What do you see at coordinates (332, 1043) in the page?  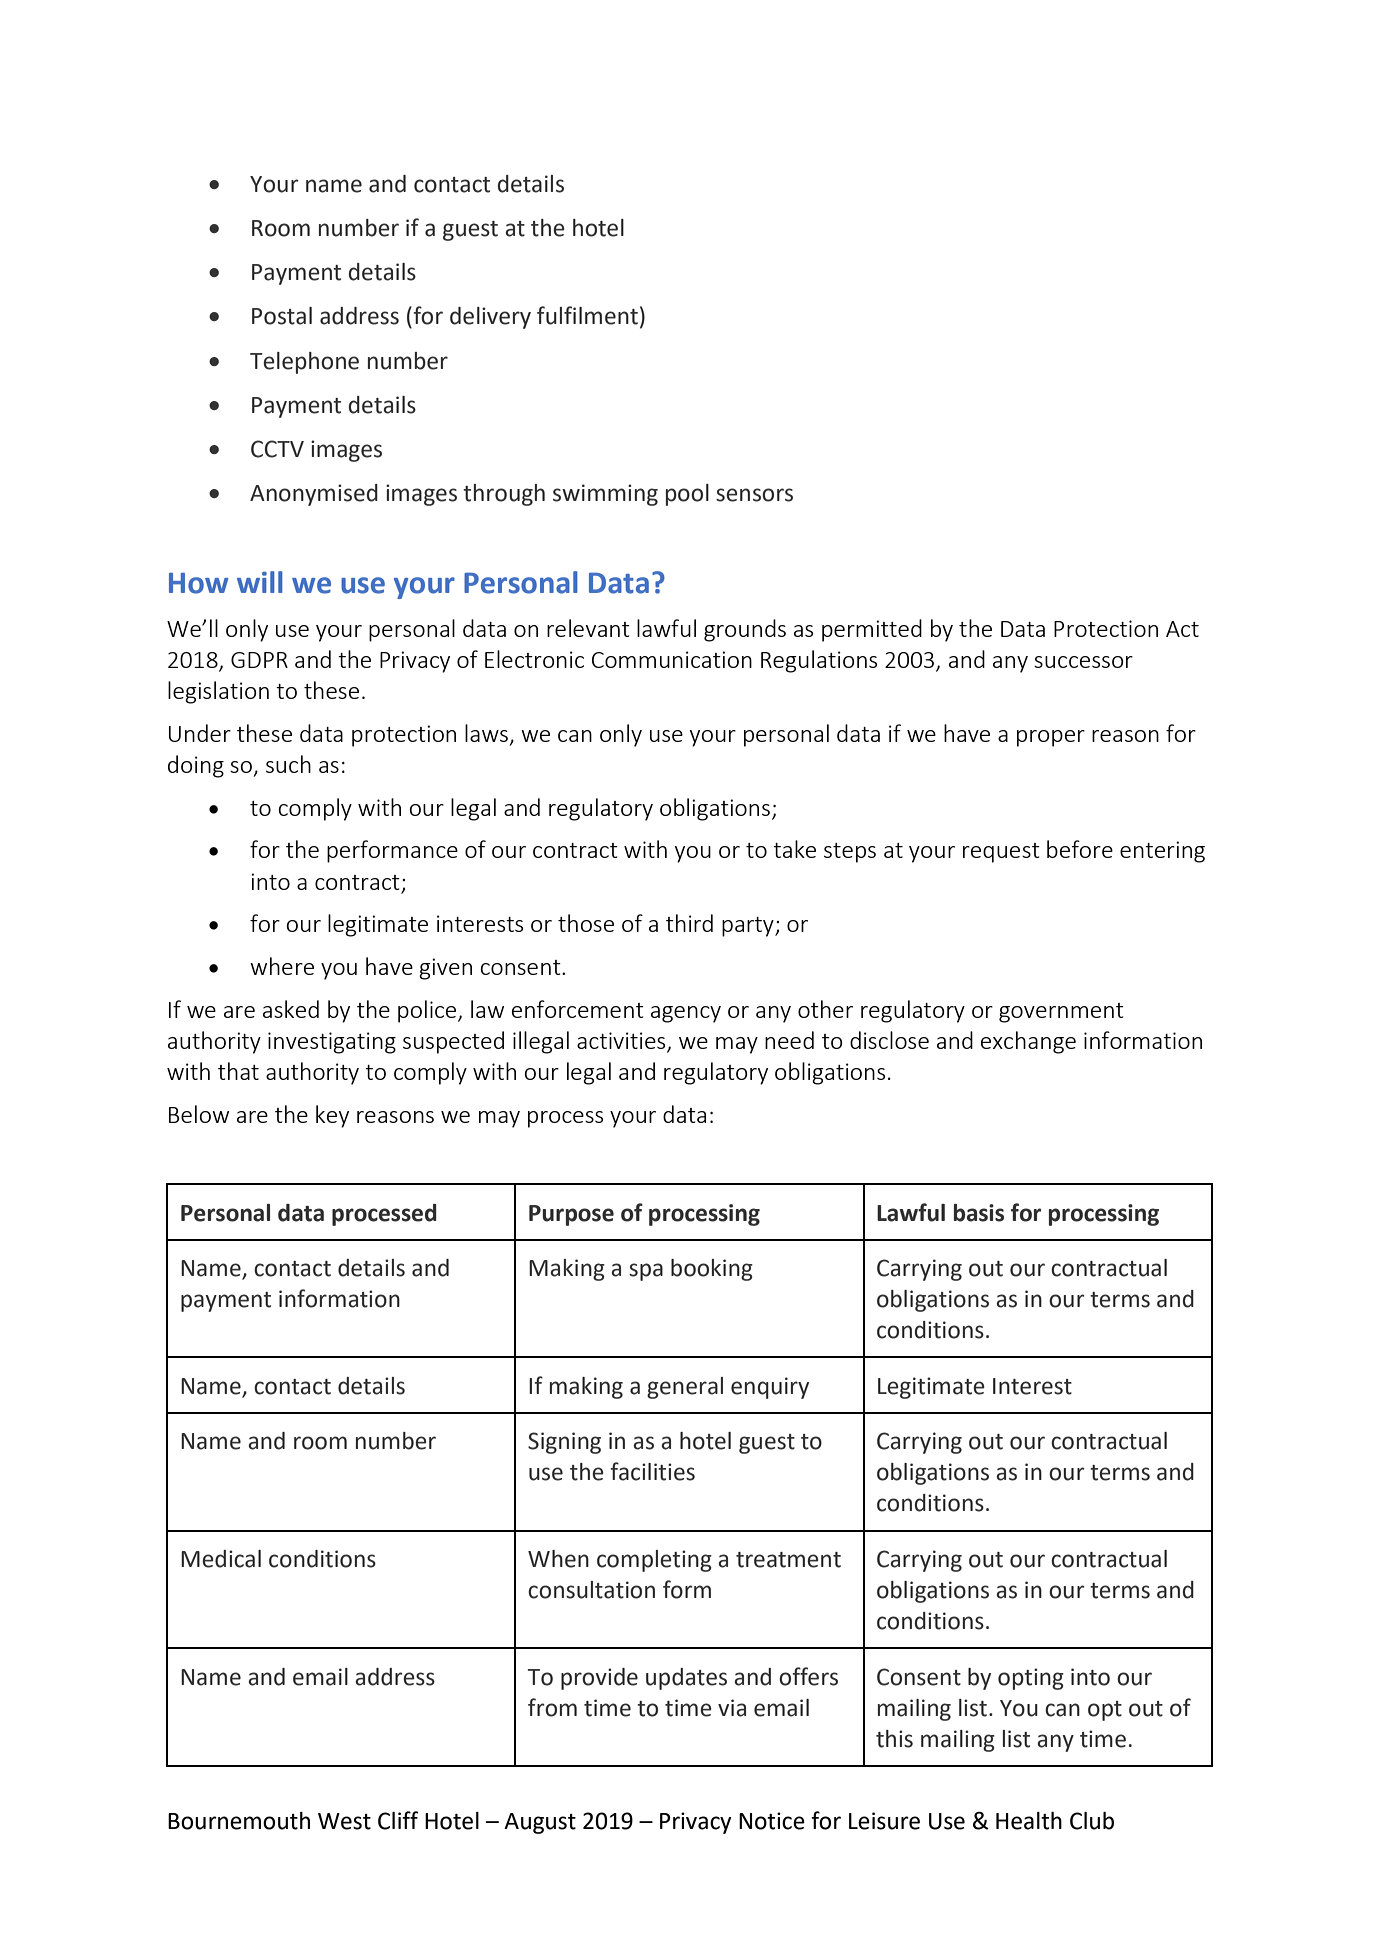 I see `investigating` at bounding box center [332, 1043].
